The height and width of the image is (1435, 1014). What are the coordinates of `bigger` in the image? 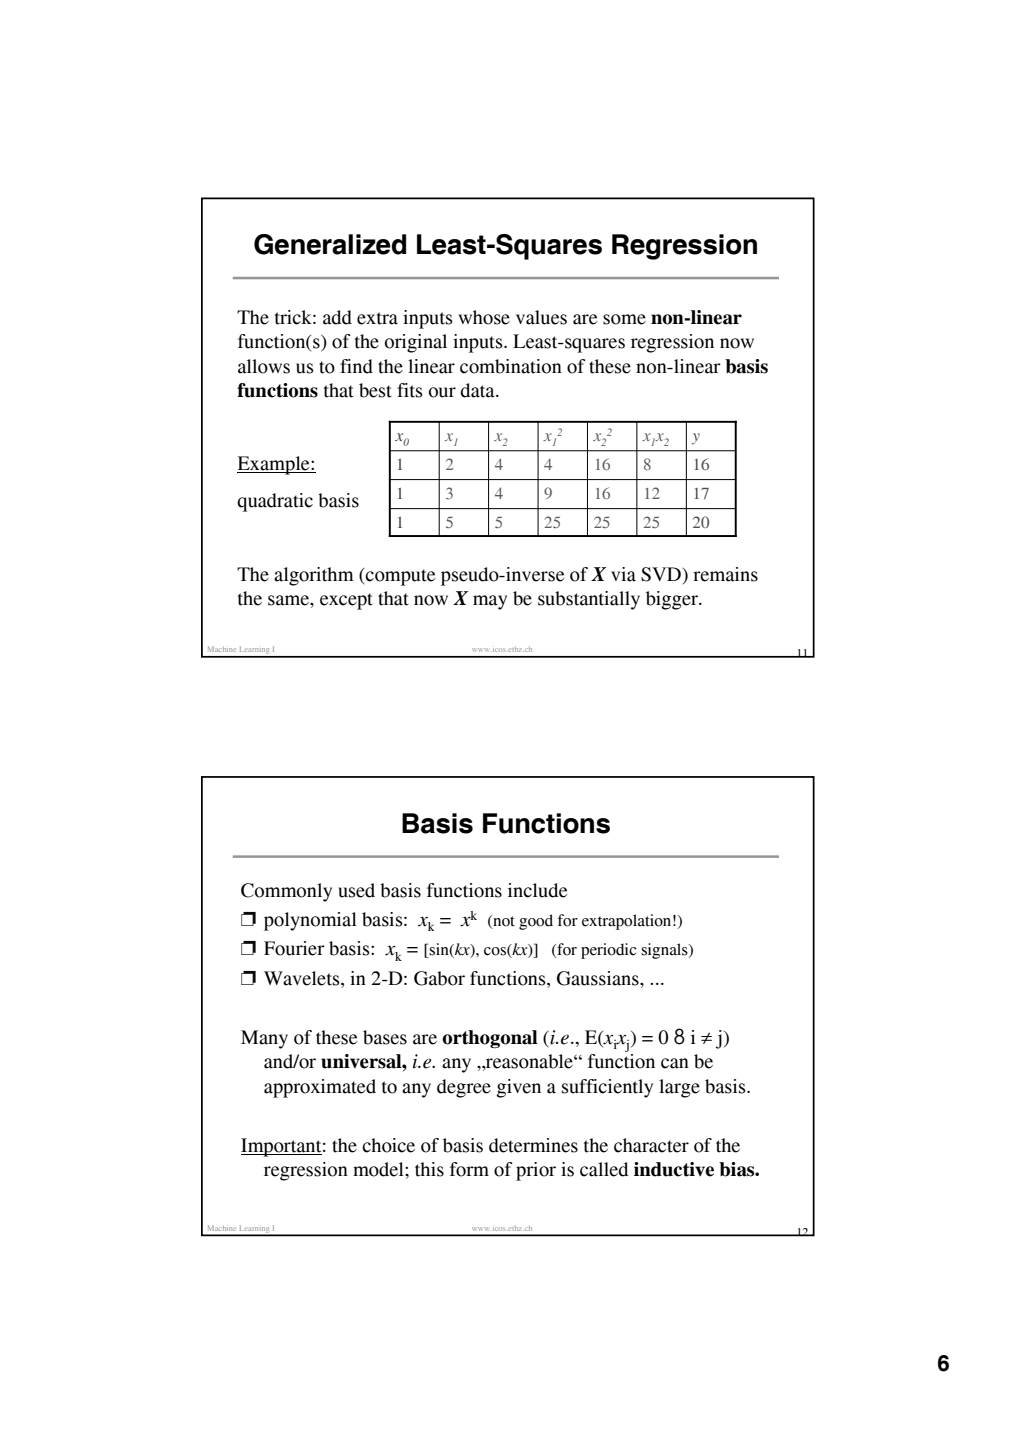 It's located at (673, 600).
